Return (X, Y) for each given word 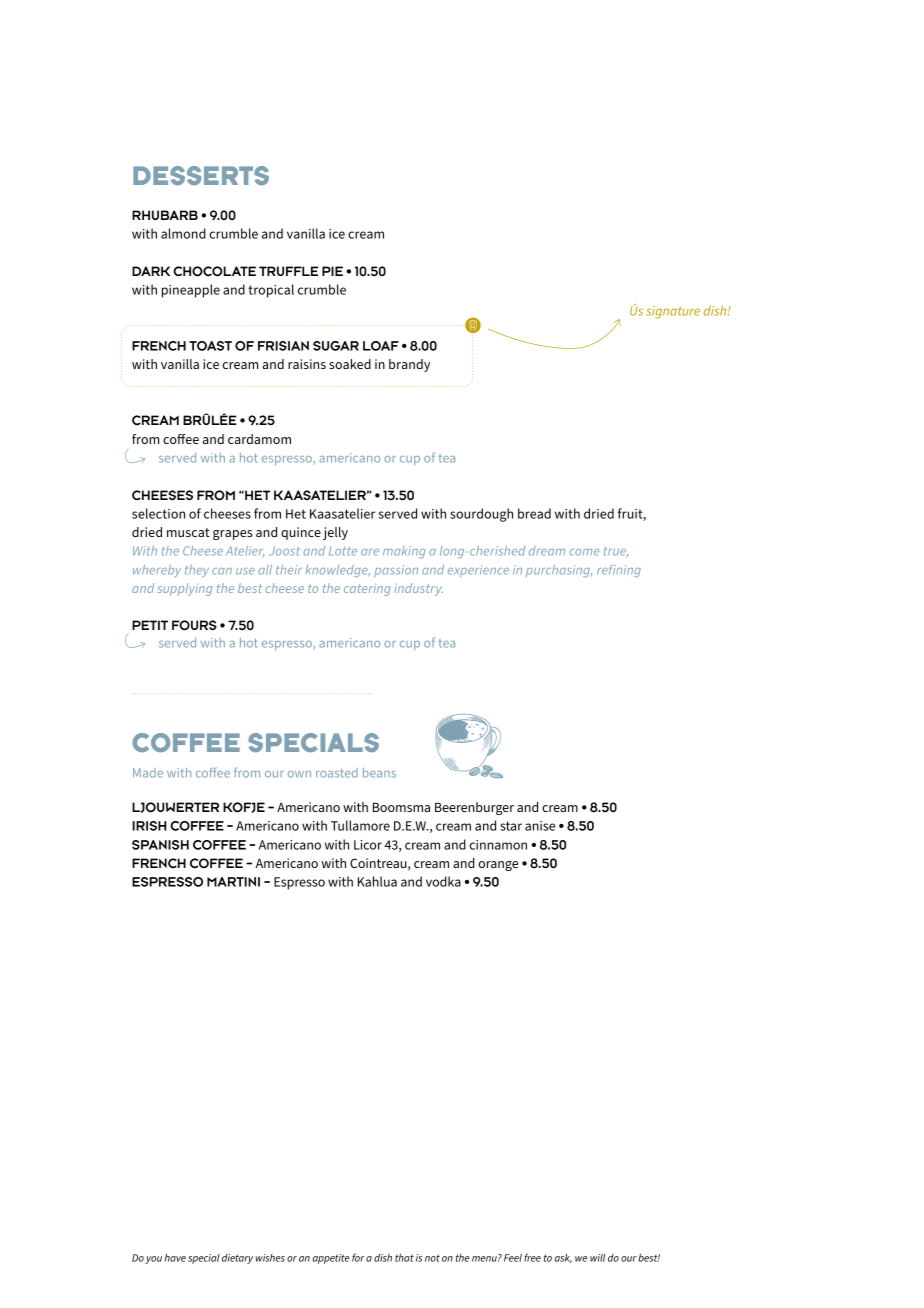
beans (379, 773)
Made (148, 773)
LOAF (381, 346)
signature (673, 312)
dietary (237, 1259)
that (404, 1257)
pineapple (191, 291)
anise (540, 826)
